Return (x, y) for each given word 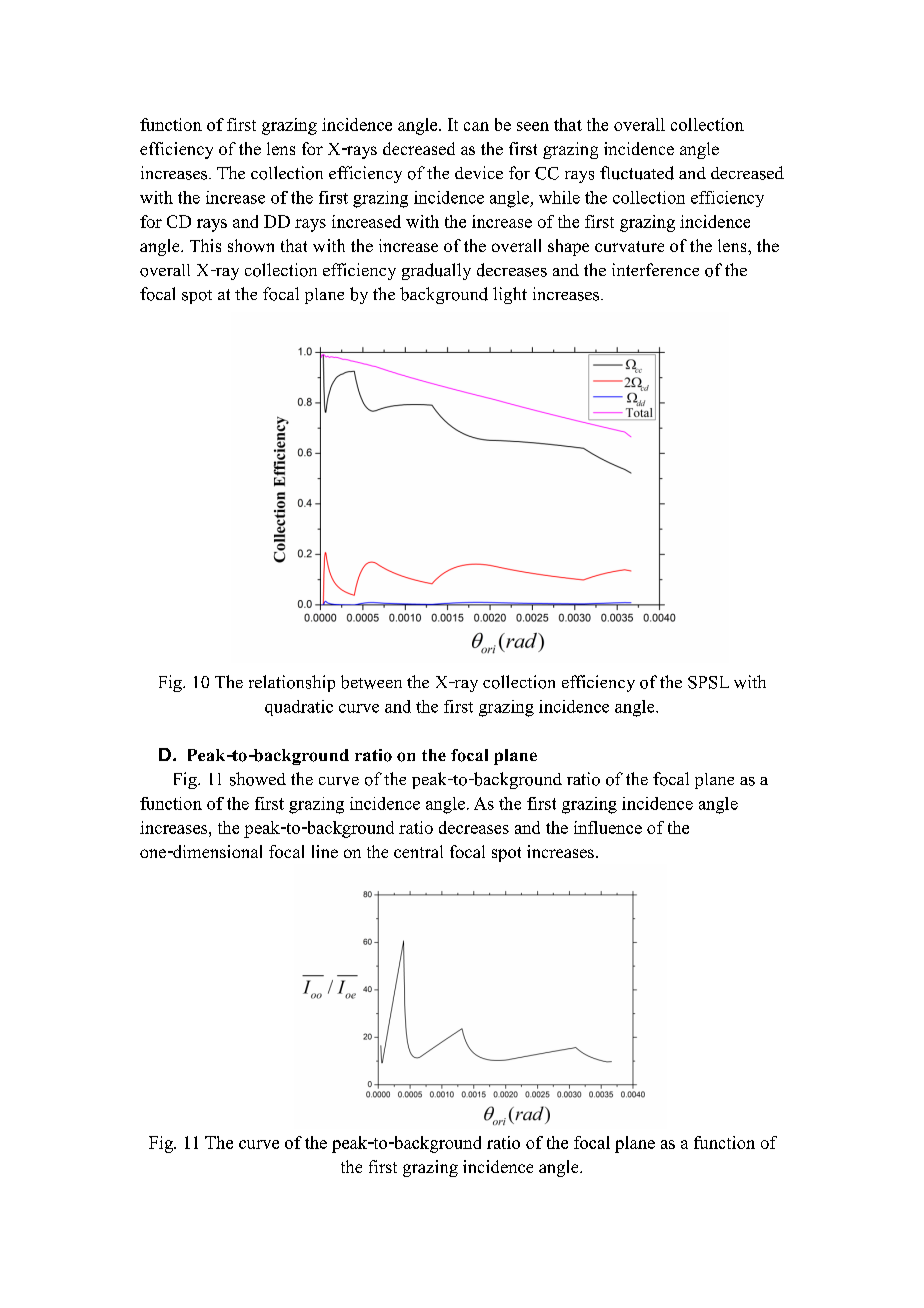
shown (251, 245)
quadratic (299, 708)
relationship (292, 683)
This (205, 245)
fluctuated (637, 173)
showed (258, 779)
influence (608, 827)
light (510, 295)
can (476, 126)
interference (655, 269)
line (325, 851)
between (371, 682)
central (418, 851)
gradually (436, 271)
